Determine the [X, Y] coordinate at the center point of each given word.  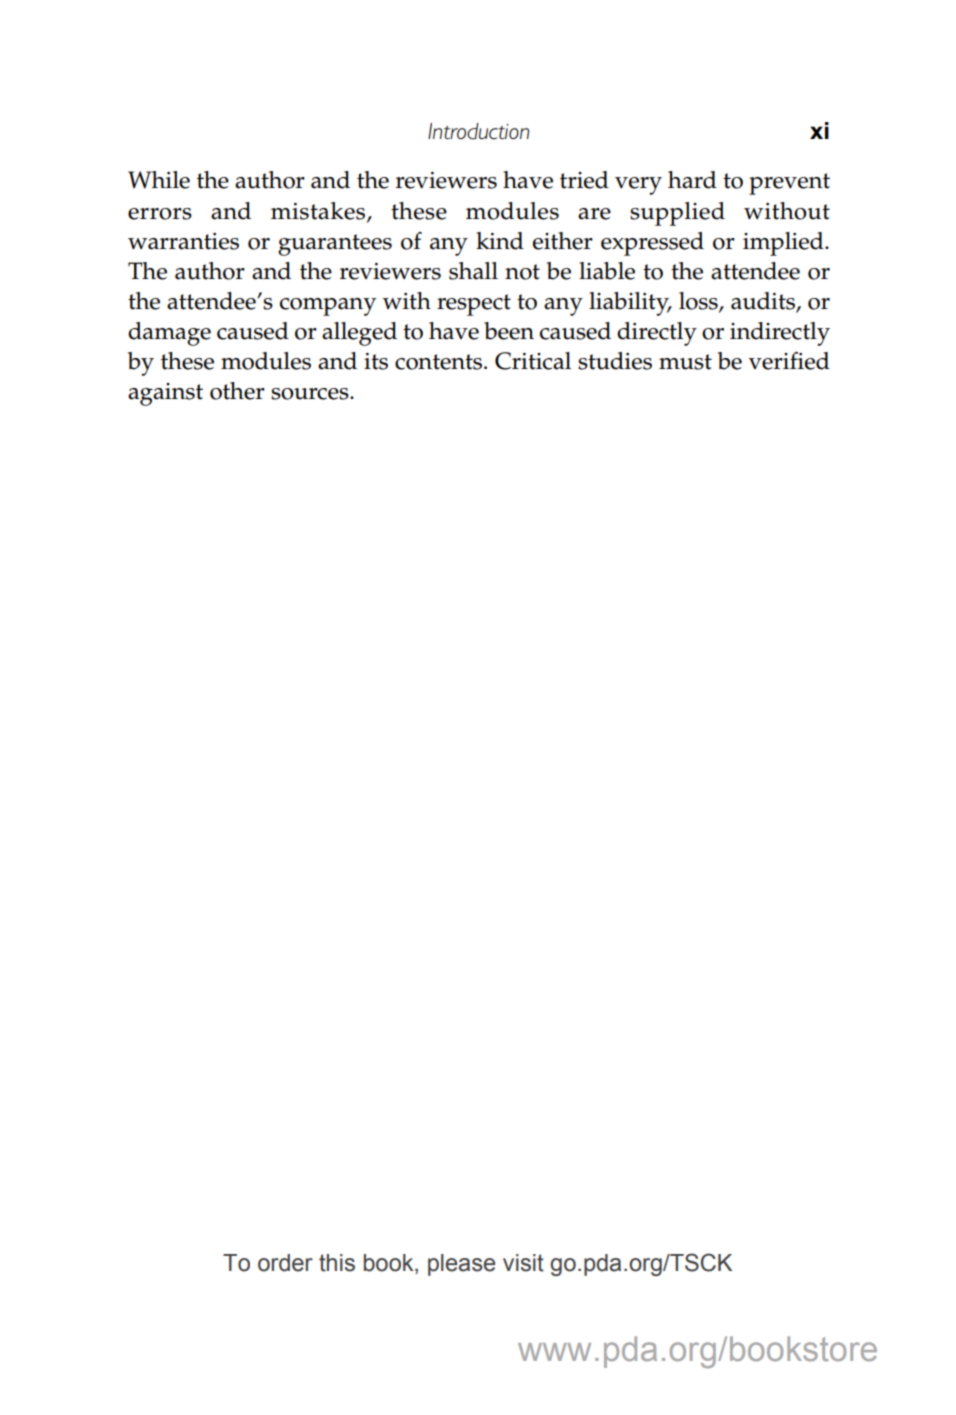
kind [500, 241]
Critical [533, 361]
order [285, 1263]
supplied [677, 214]
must [685, 362]
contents [440, 362]
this [337, 1263]
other [237, 391]
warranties [183, 241]
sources [311, 394]
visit [523, 1263]
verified [789, 361]
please [461, 1265]
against [165, 394]
